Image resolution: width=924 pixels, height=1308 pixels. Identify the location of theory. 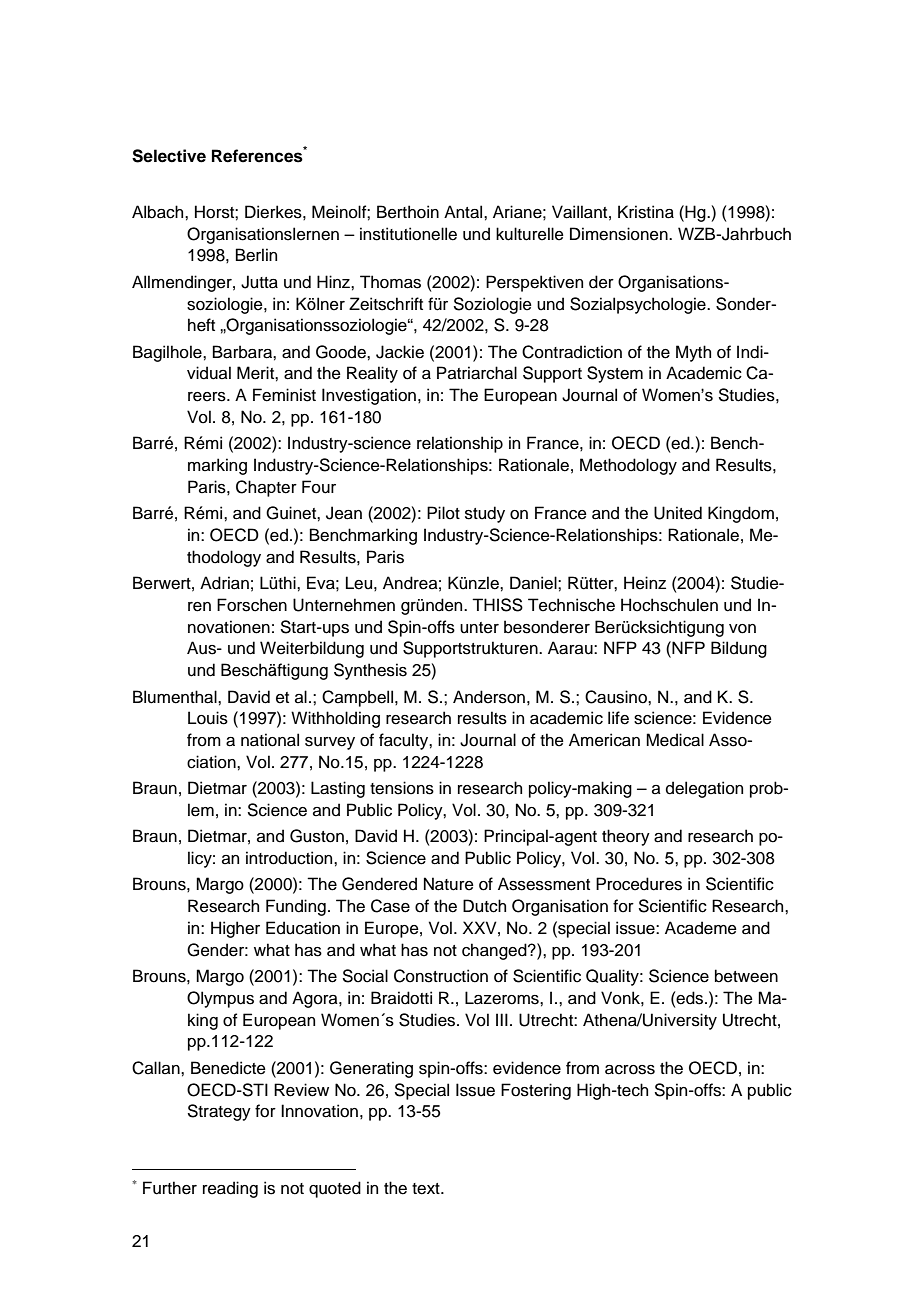
(626, 837).
